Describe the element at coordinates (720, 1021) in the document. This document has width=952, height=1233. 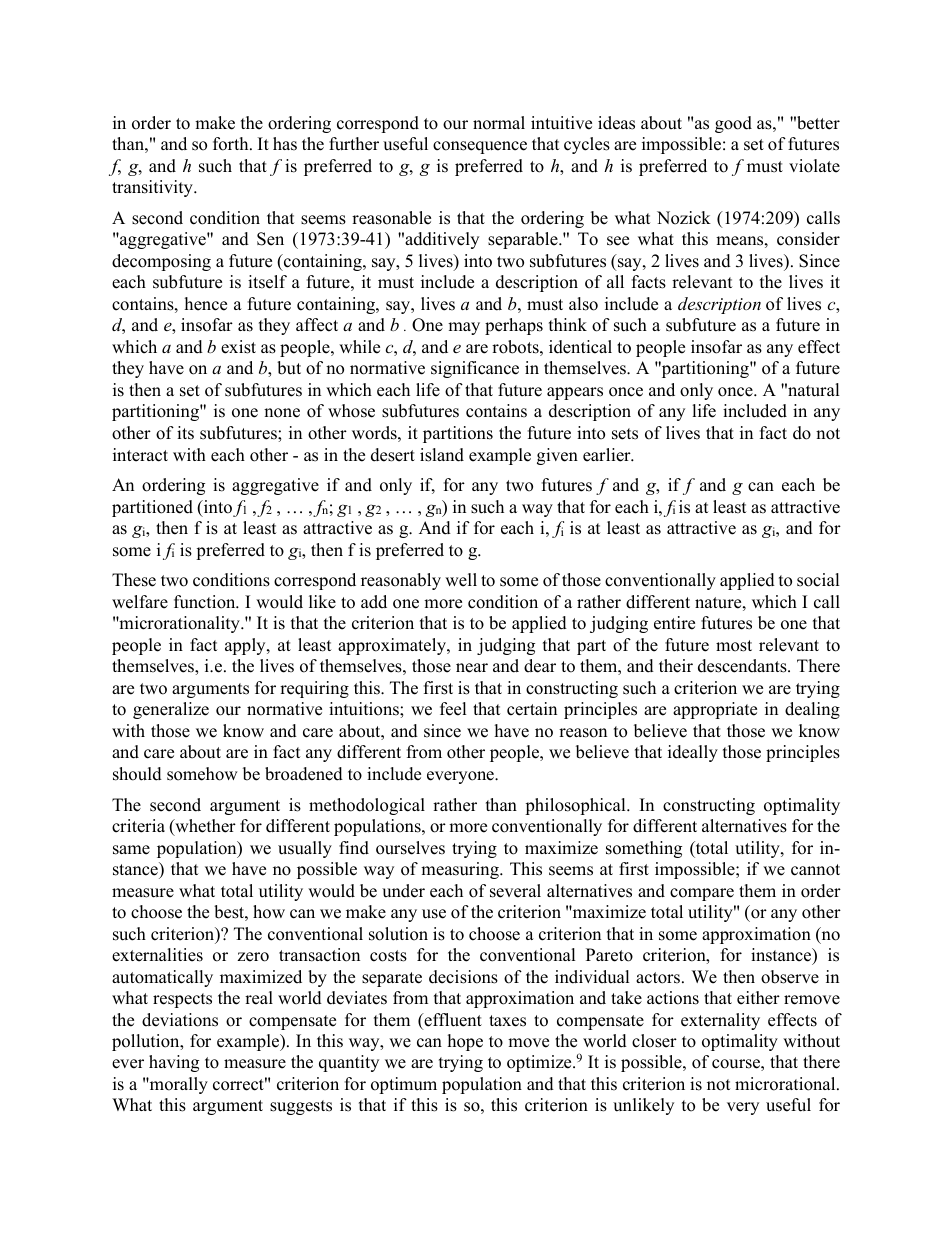
I see `externality` at that location.
